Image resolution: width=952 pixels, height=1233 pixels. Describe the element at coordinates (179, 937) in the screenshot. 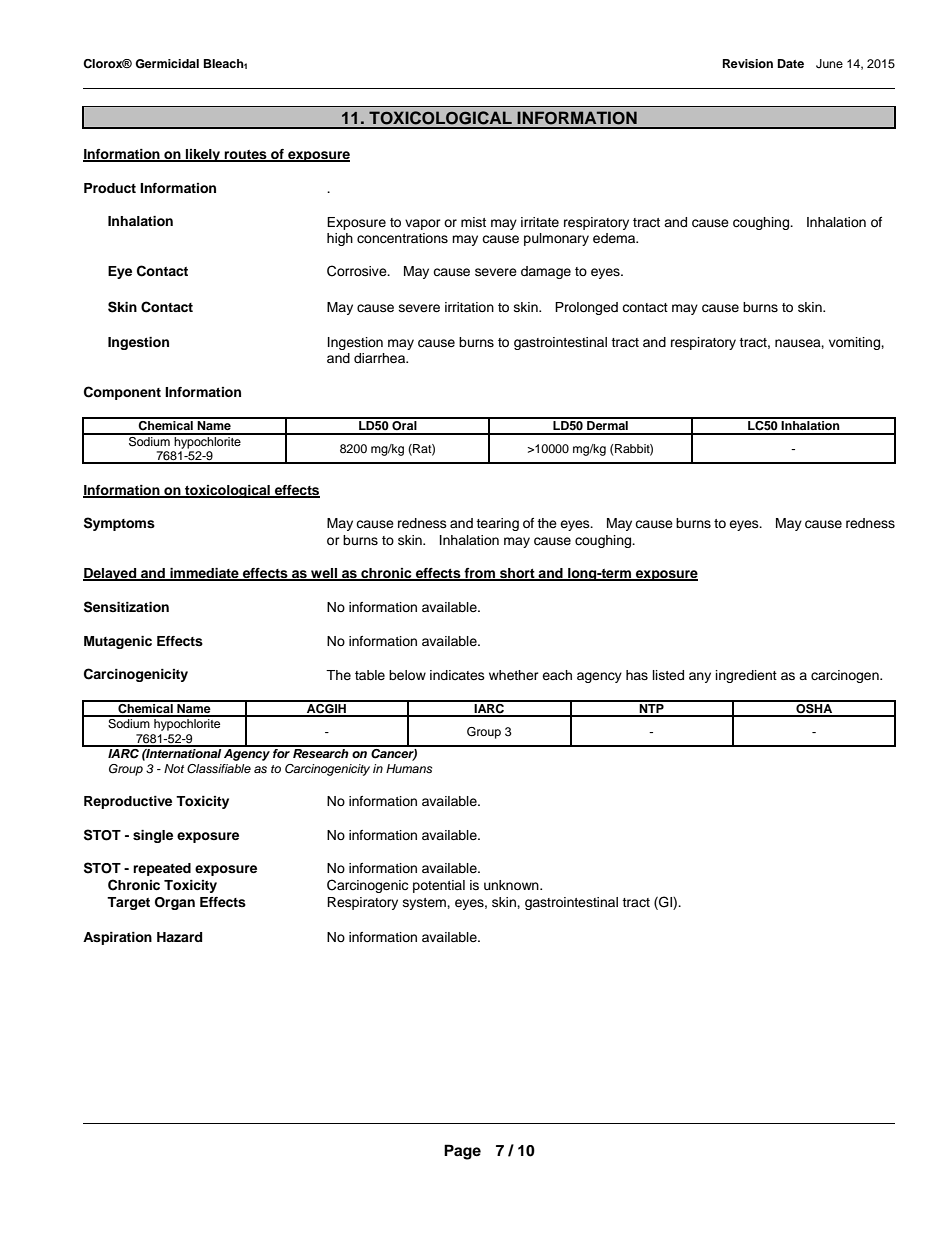

I see `Hazard` at that location.
